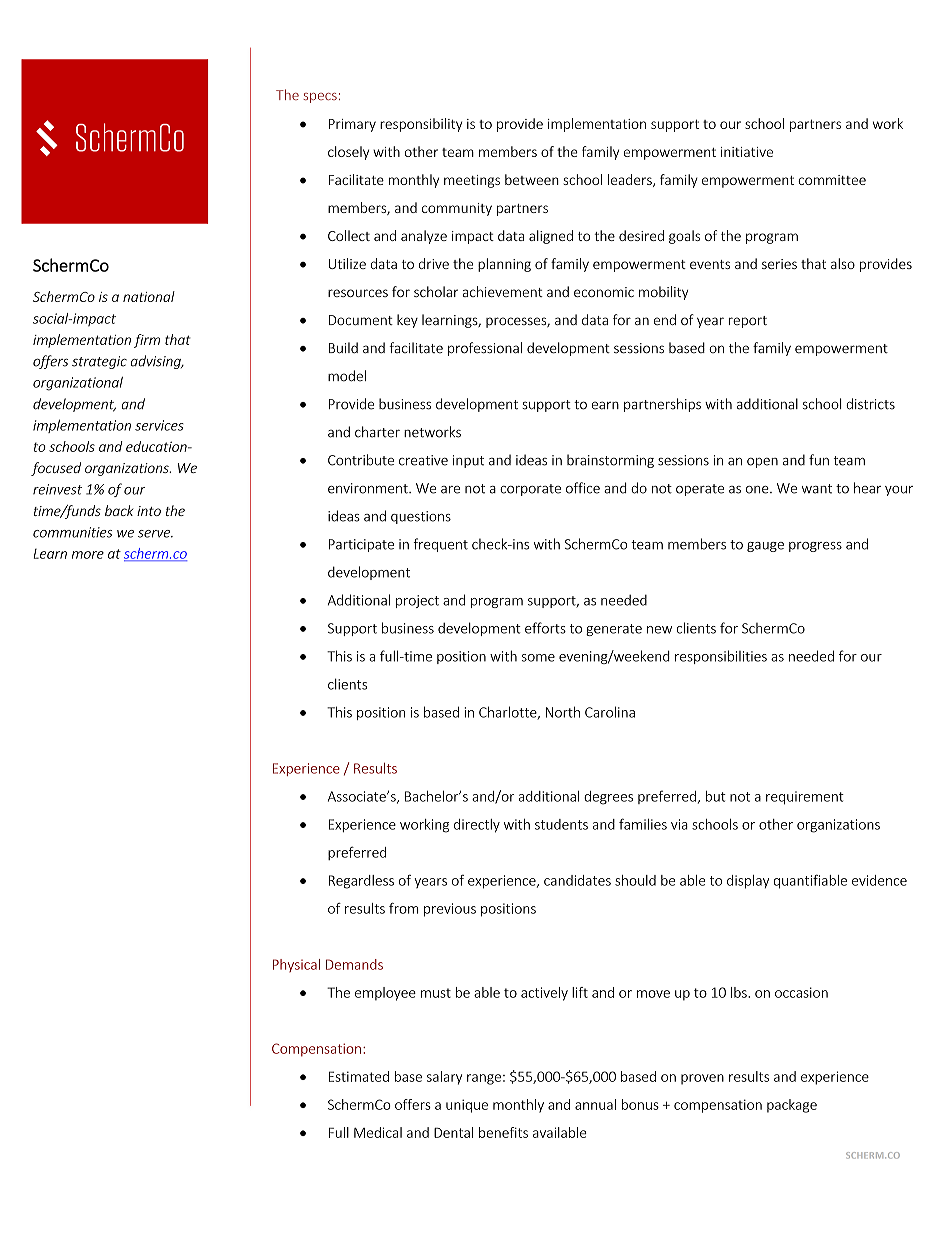 This screenshot has height=1233, width=952. Describe the element at coordinates (563, 712) in the screenshot. I see `North` at that location.
